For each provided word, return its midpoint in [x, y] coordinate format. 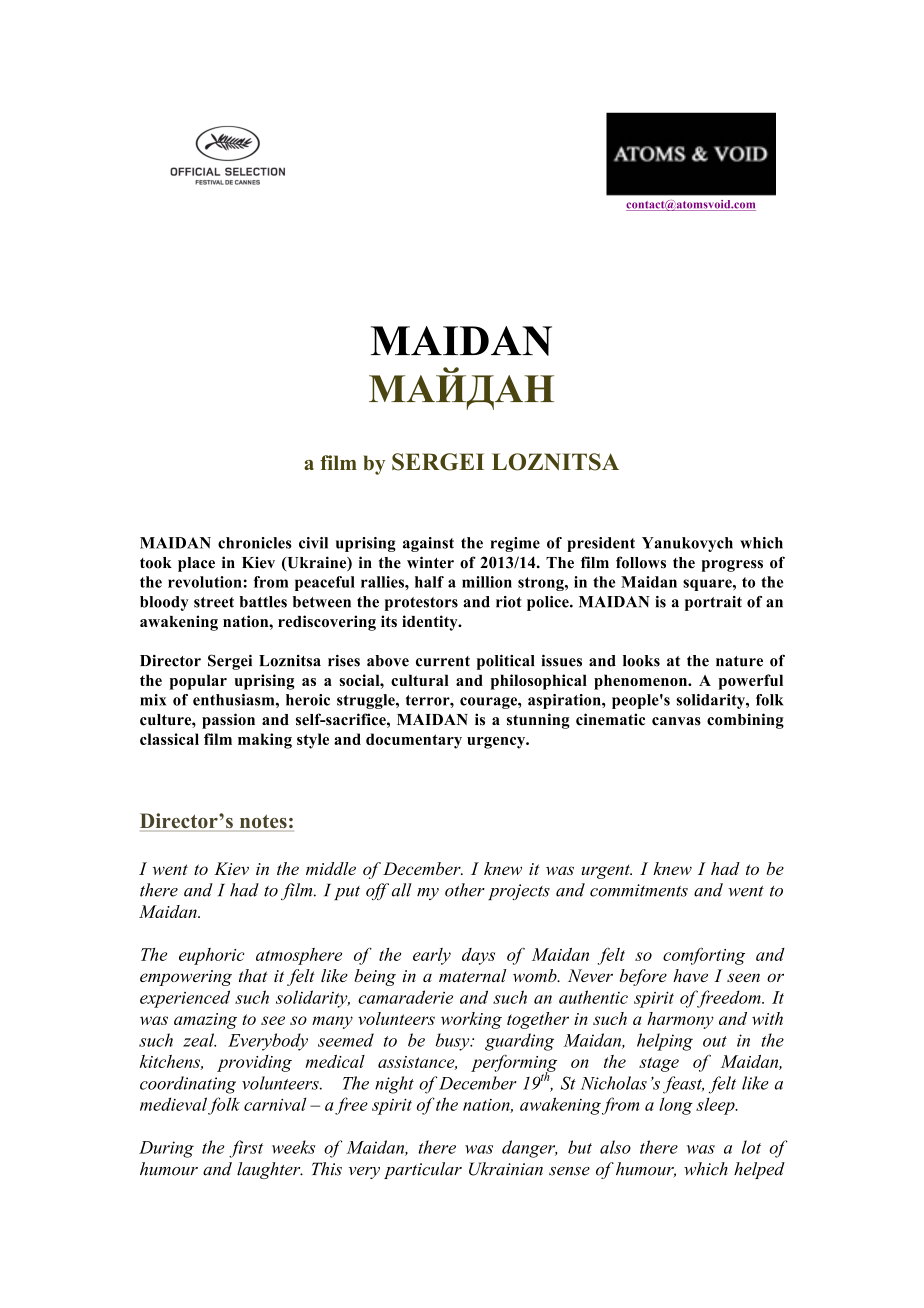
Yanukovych [687, 544]
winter [430, 562]
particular [423, 1170]
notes [263, 822]
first [246, 1149]
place [196, 564]
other [465, 890]
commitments [639, 890]
